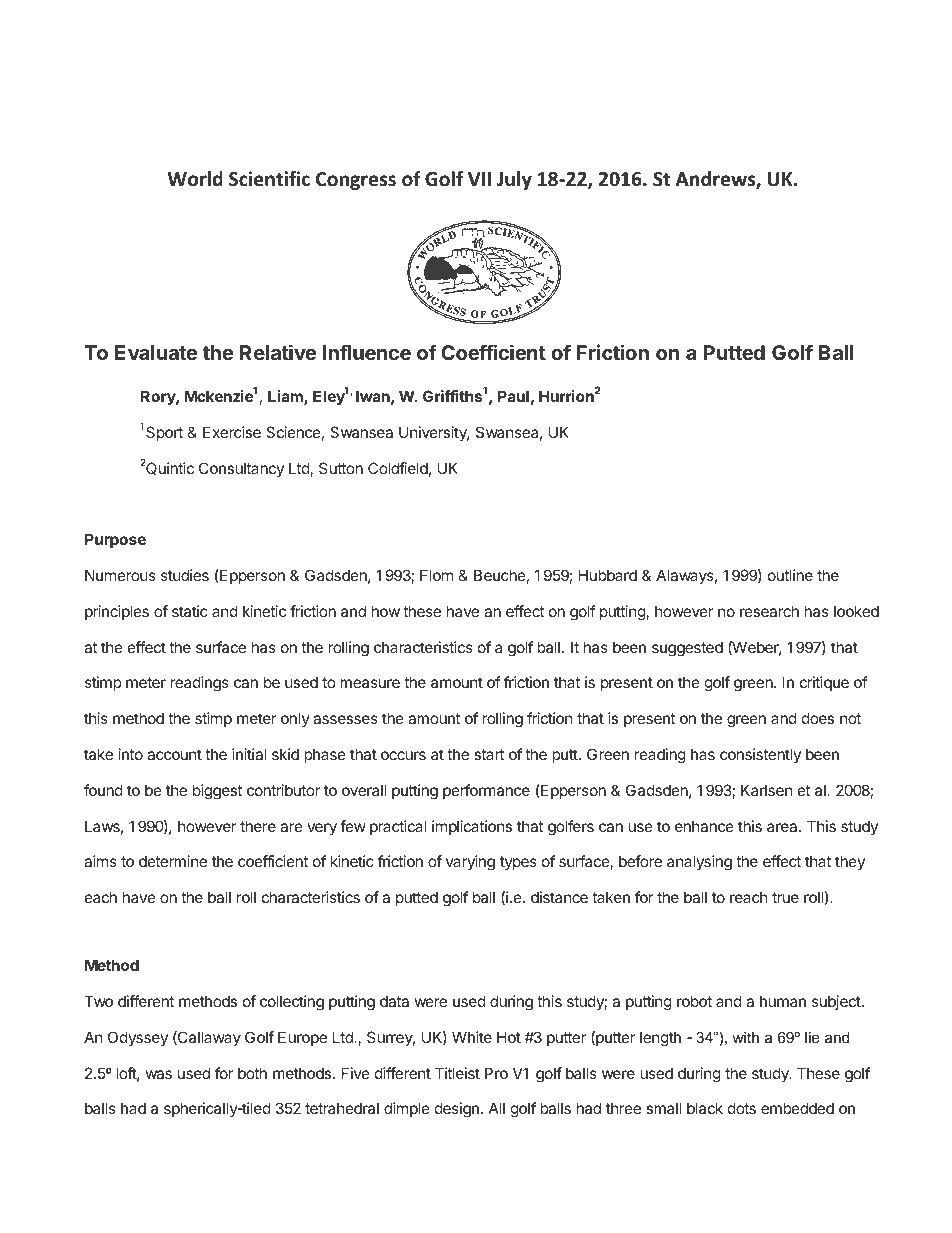 The image size is (952, 1233). Describe the element at coordinates (496, 1073) in the screenshot. I see `Pro` at that location.
